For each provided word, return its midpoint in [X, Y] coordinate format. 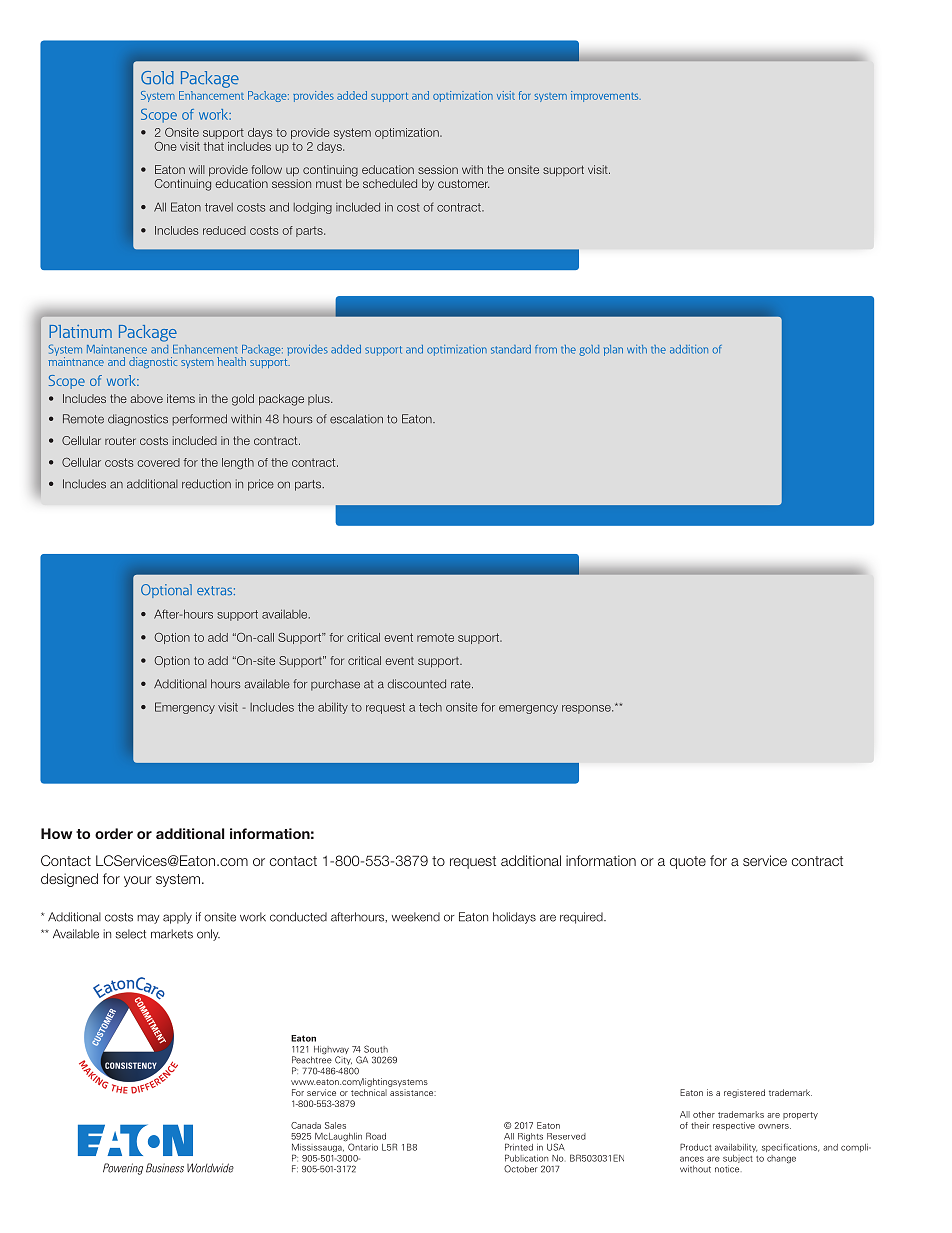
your [138, 881]
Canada [306, 1125]
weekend [416, 917]
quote [688, 862]
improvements [606, 96]
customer [463, 183]
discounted [417, 684]
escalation [356, 419]
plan [613, 350]
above [146, 398]
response [587, 709]
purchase [335, 685]
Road [376, 1136]
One [165, 146]
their [700, 1125]
